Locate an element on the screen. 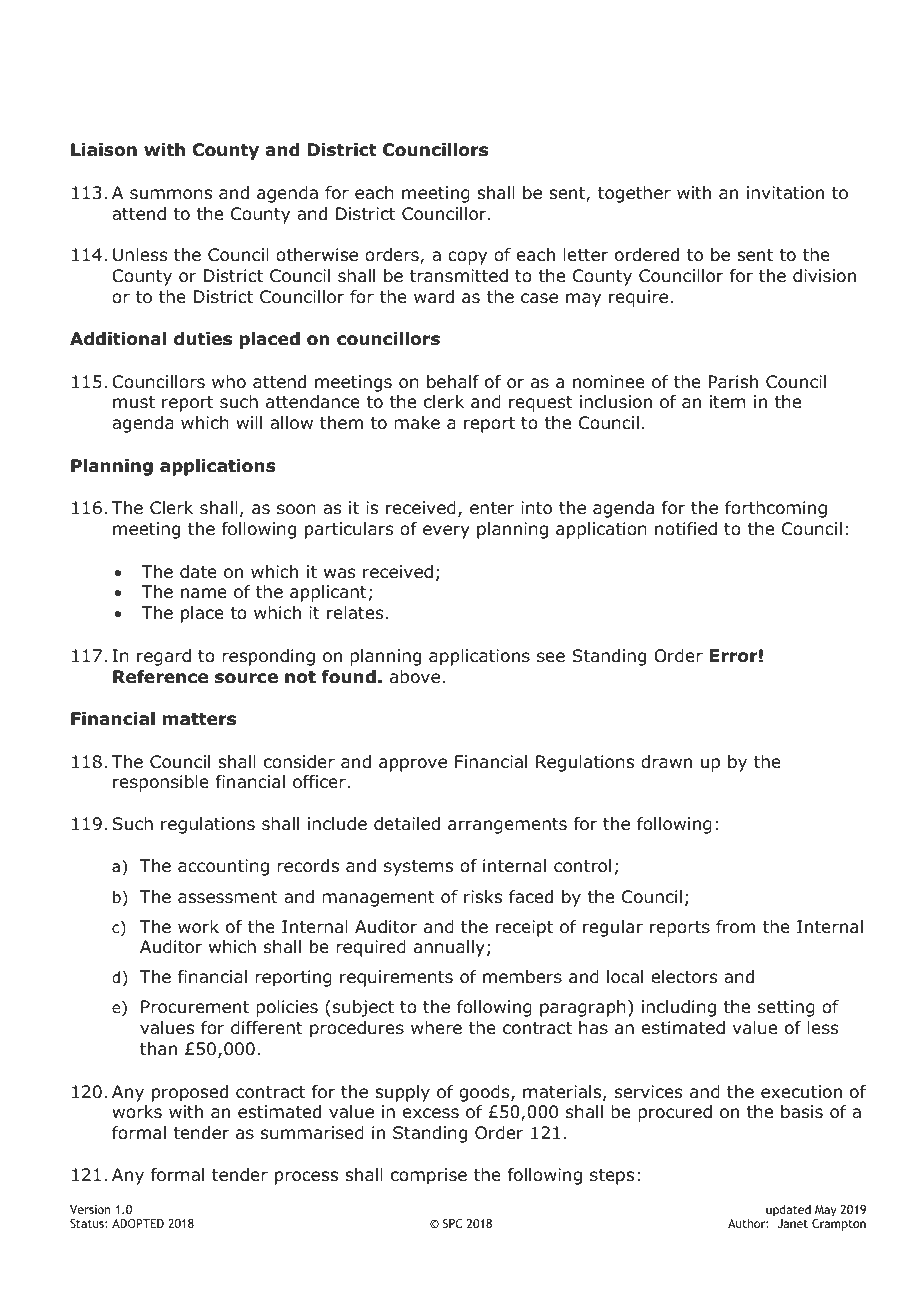 The width and height of the screenshot is (924, 1308). responsible is located at coordinates (161, 783).
